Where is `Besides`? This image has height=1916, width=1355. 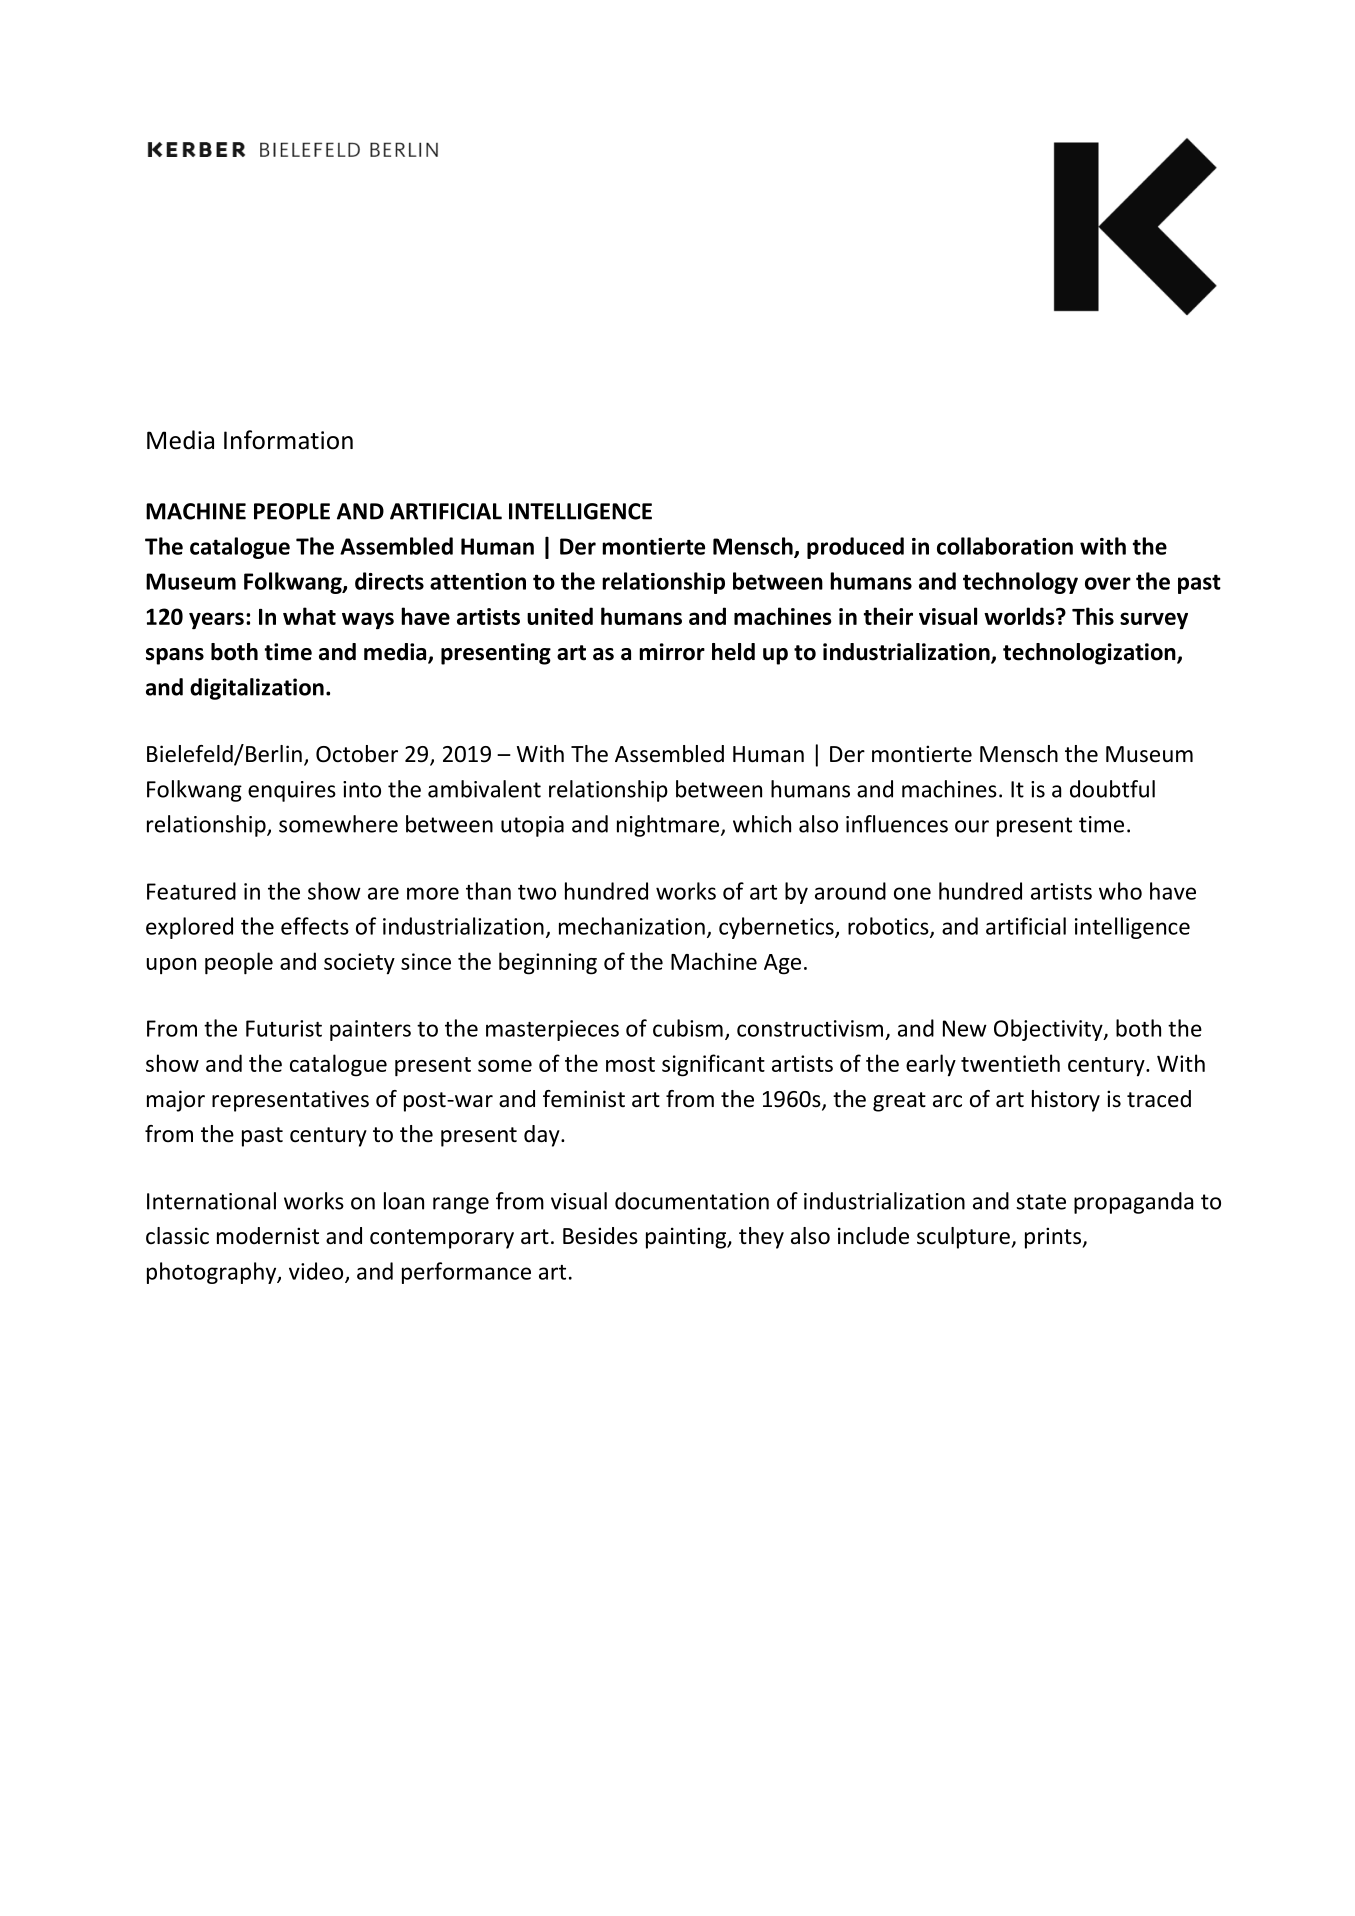 Besides is located at coordinates (600, 1236).
